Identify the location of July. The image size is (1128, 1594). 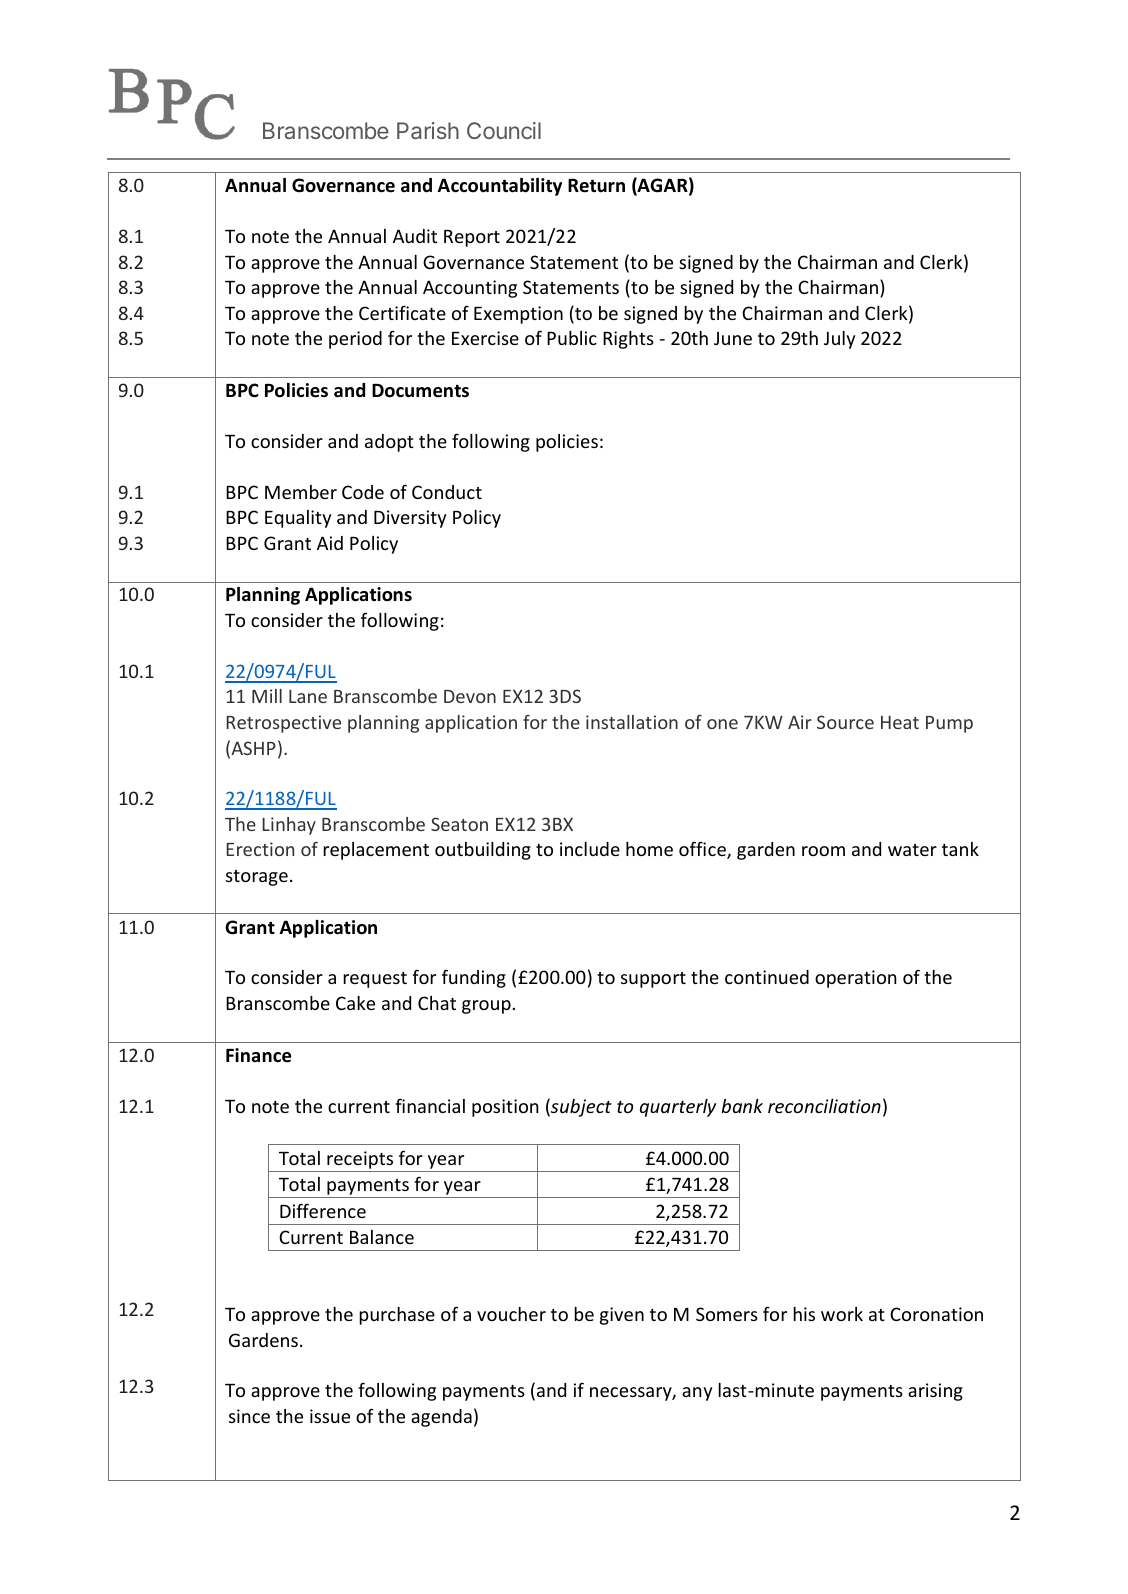
(839, 340).
